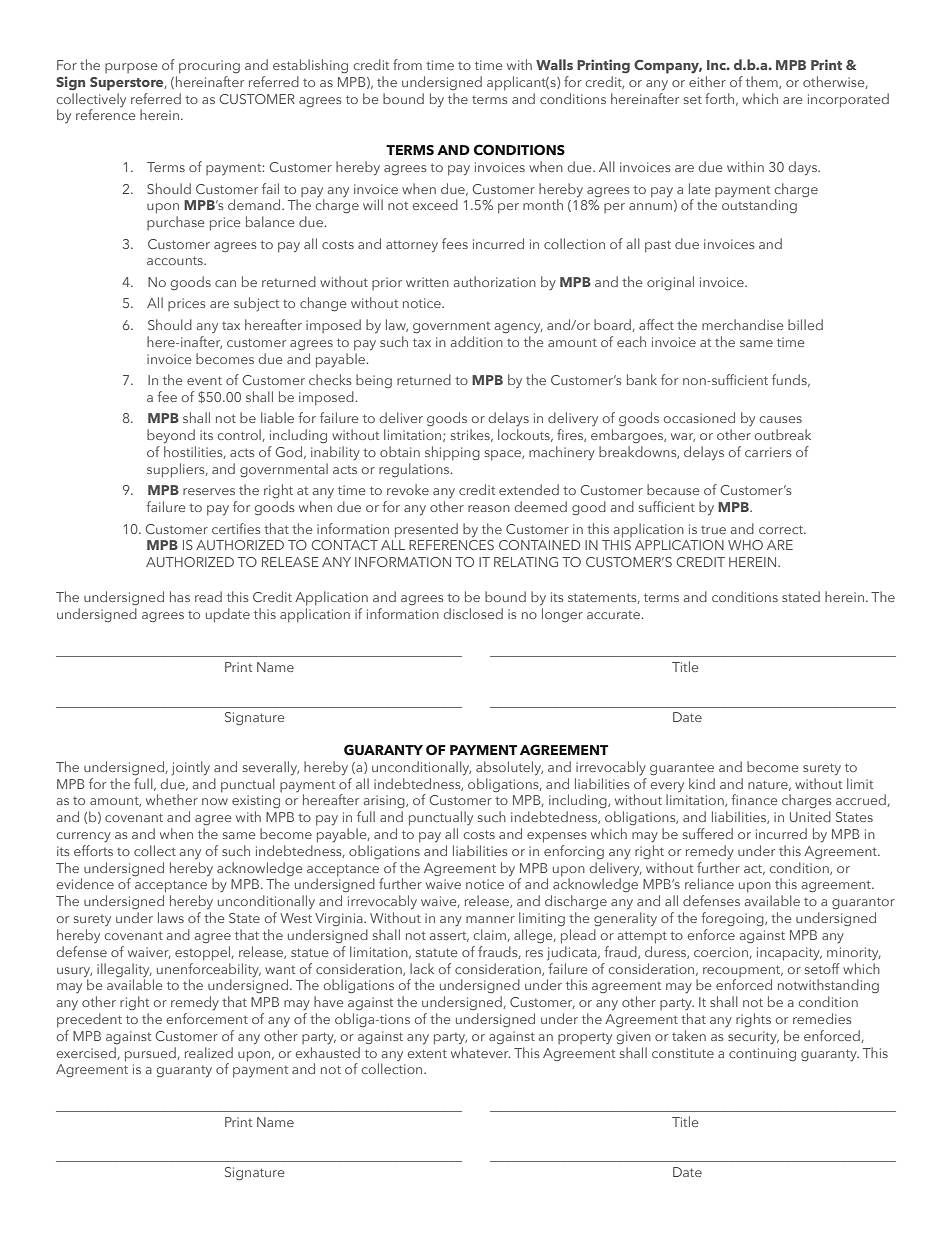 This screenshot has height=1233, width=952. What do you see at coordinates (407, 64) in the screenshot?
I see `from` at bounding box center [407, 64].
